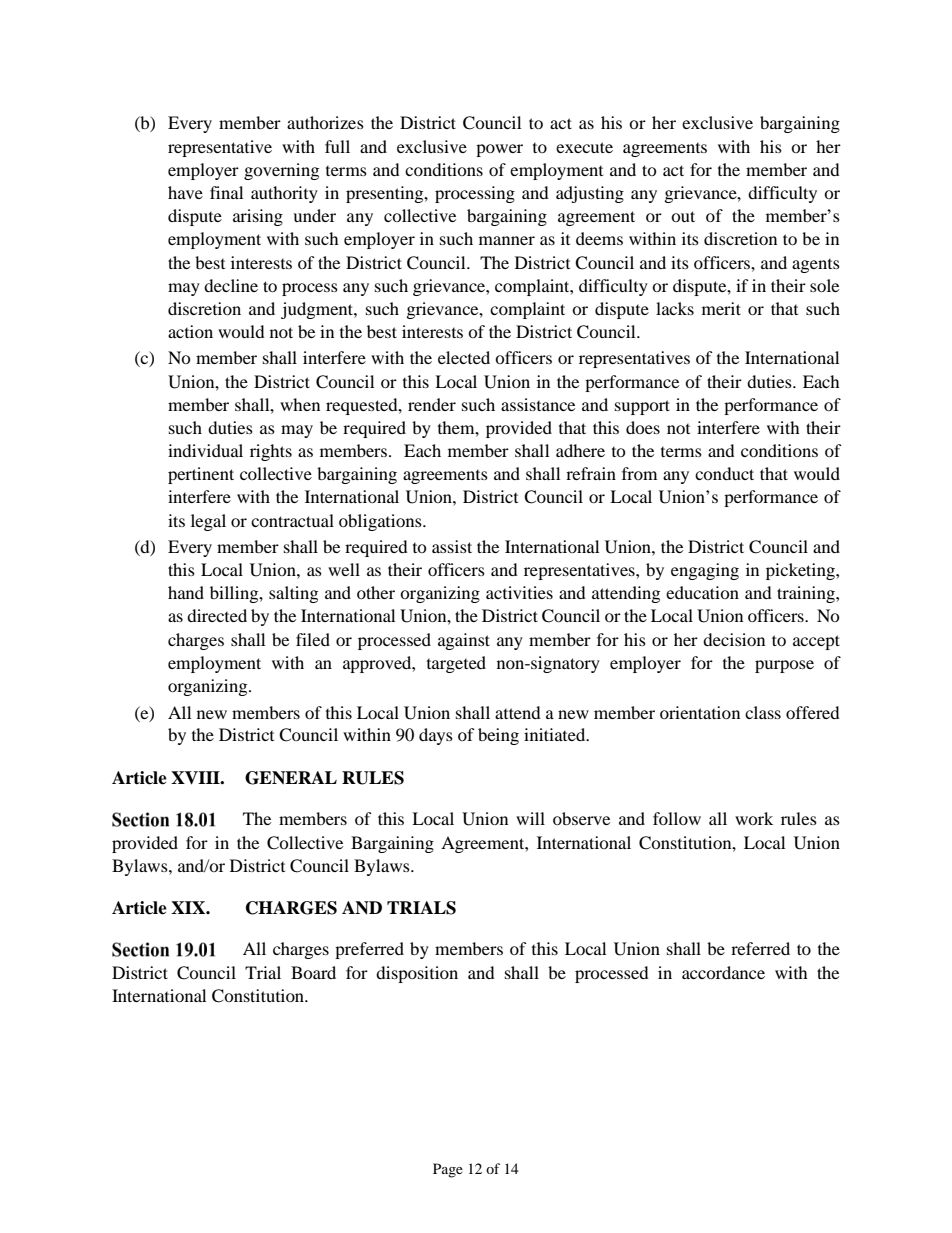 This image has height=1233, width=952. I want to click on Page, so click(448, 1170).
